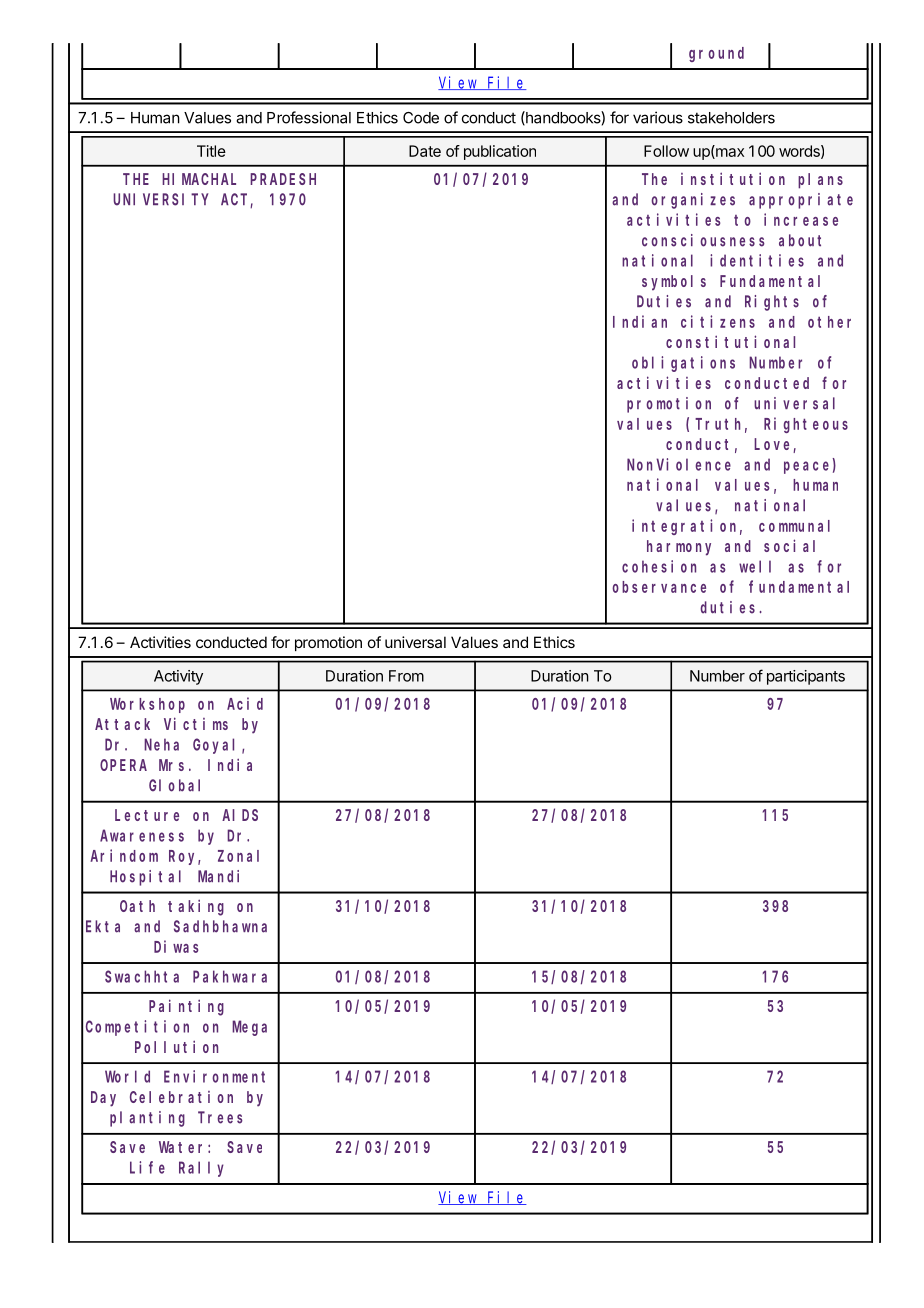  I want to click on participants, so click(806, 677).
